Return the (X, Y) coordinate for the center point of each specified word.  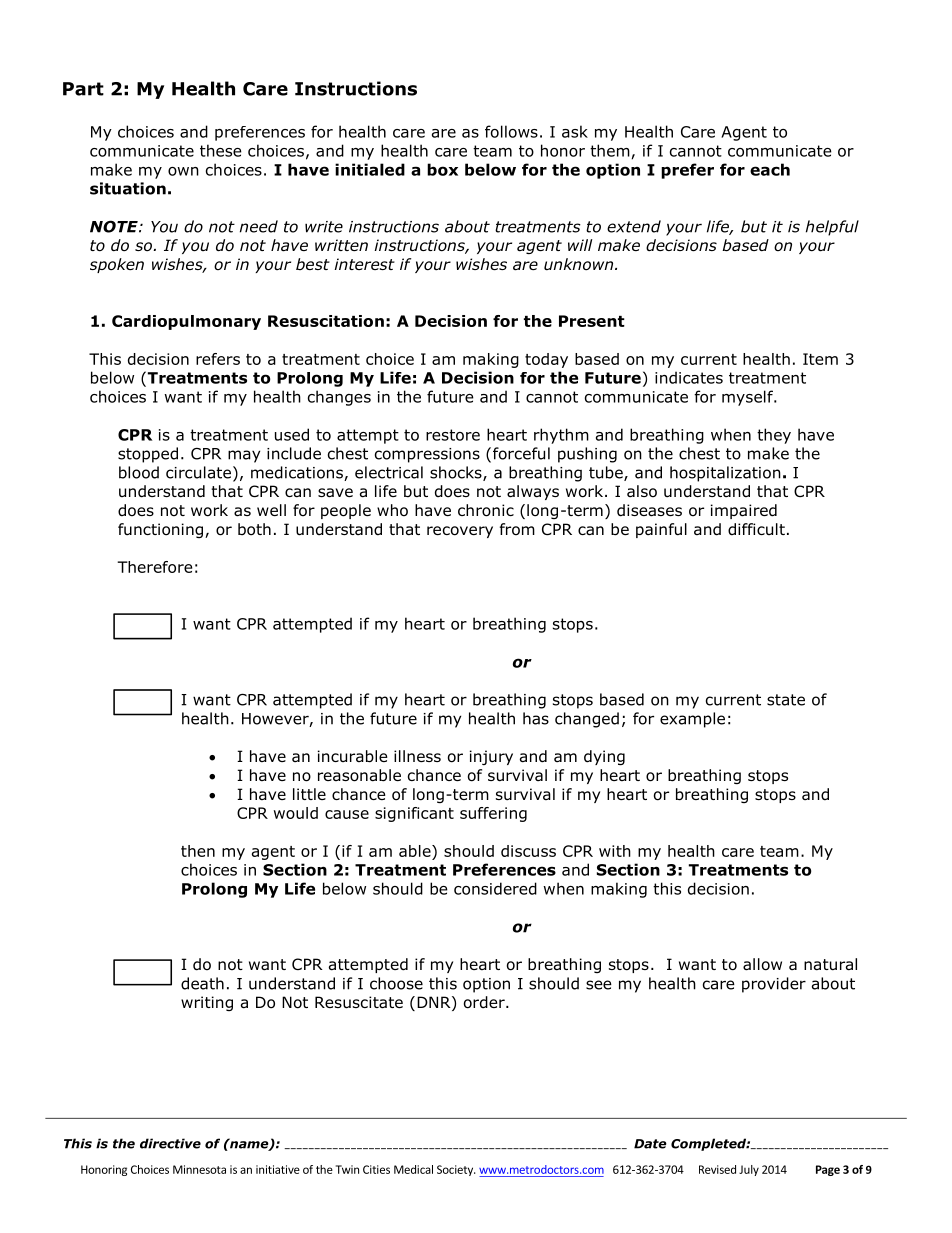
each (770, 169)
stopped (148, 455)
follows (511, 131)
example (692, 720)
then (198, 851)
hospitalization (725, 474)
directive (170, 1143)
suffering (493, 814)
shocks (457, 473)
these (221, 150)
